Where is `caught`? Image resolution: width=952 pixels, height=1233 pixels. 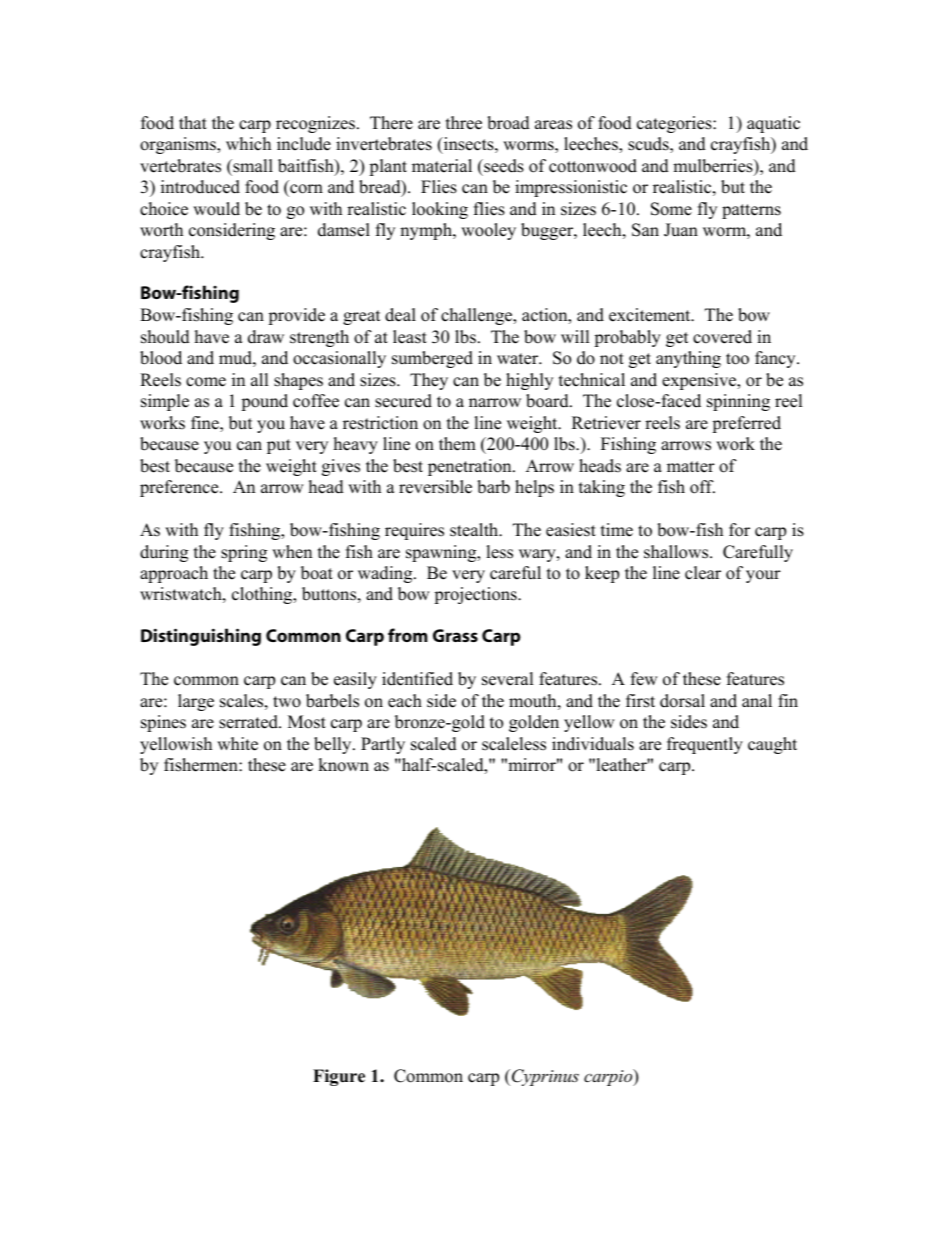 caught is located at coordinates (772, 745).
